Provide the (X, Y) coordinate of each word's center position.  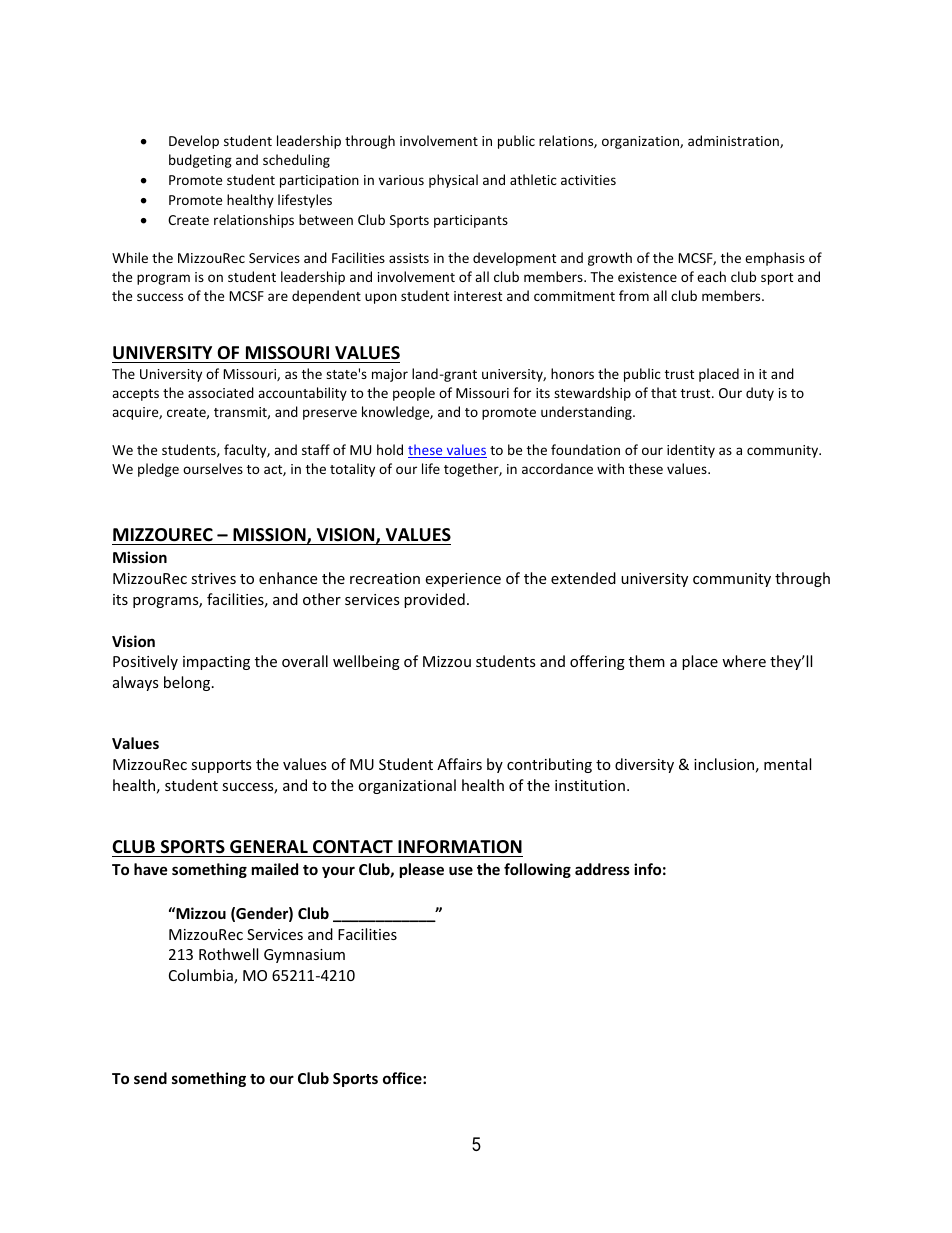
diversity (644, 765)
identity (691, 451)
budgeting (200, 161)
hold (390, 449)
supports (221, 766)
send (150, 1078)
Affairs (459, 764)
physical (453, 181)
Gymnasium (304, 956)
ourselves (213, 468)
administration (734, 141)
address (602, 869)
